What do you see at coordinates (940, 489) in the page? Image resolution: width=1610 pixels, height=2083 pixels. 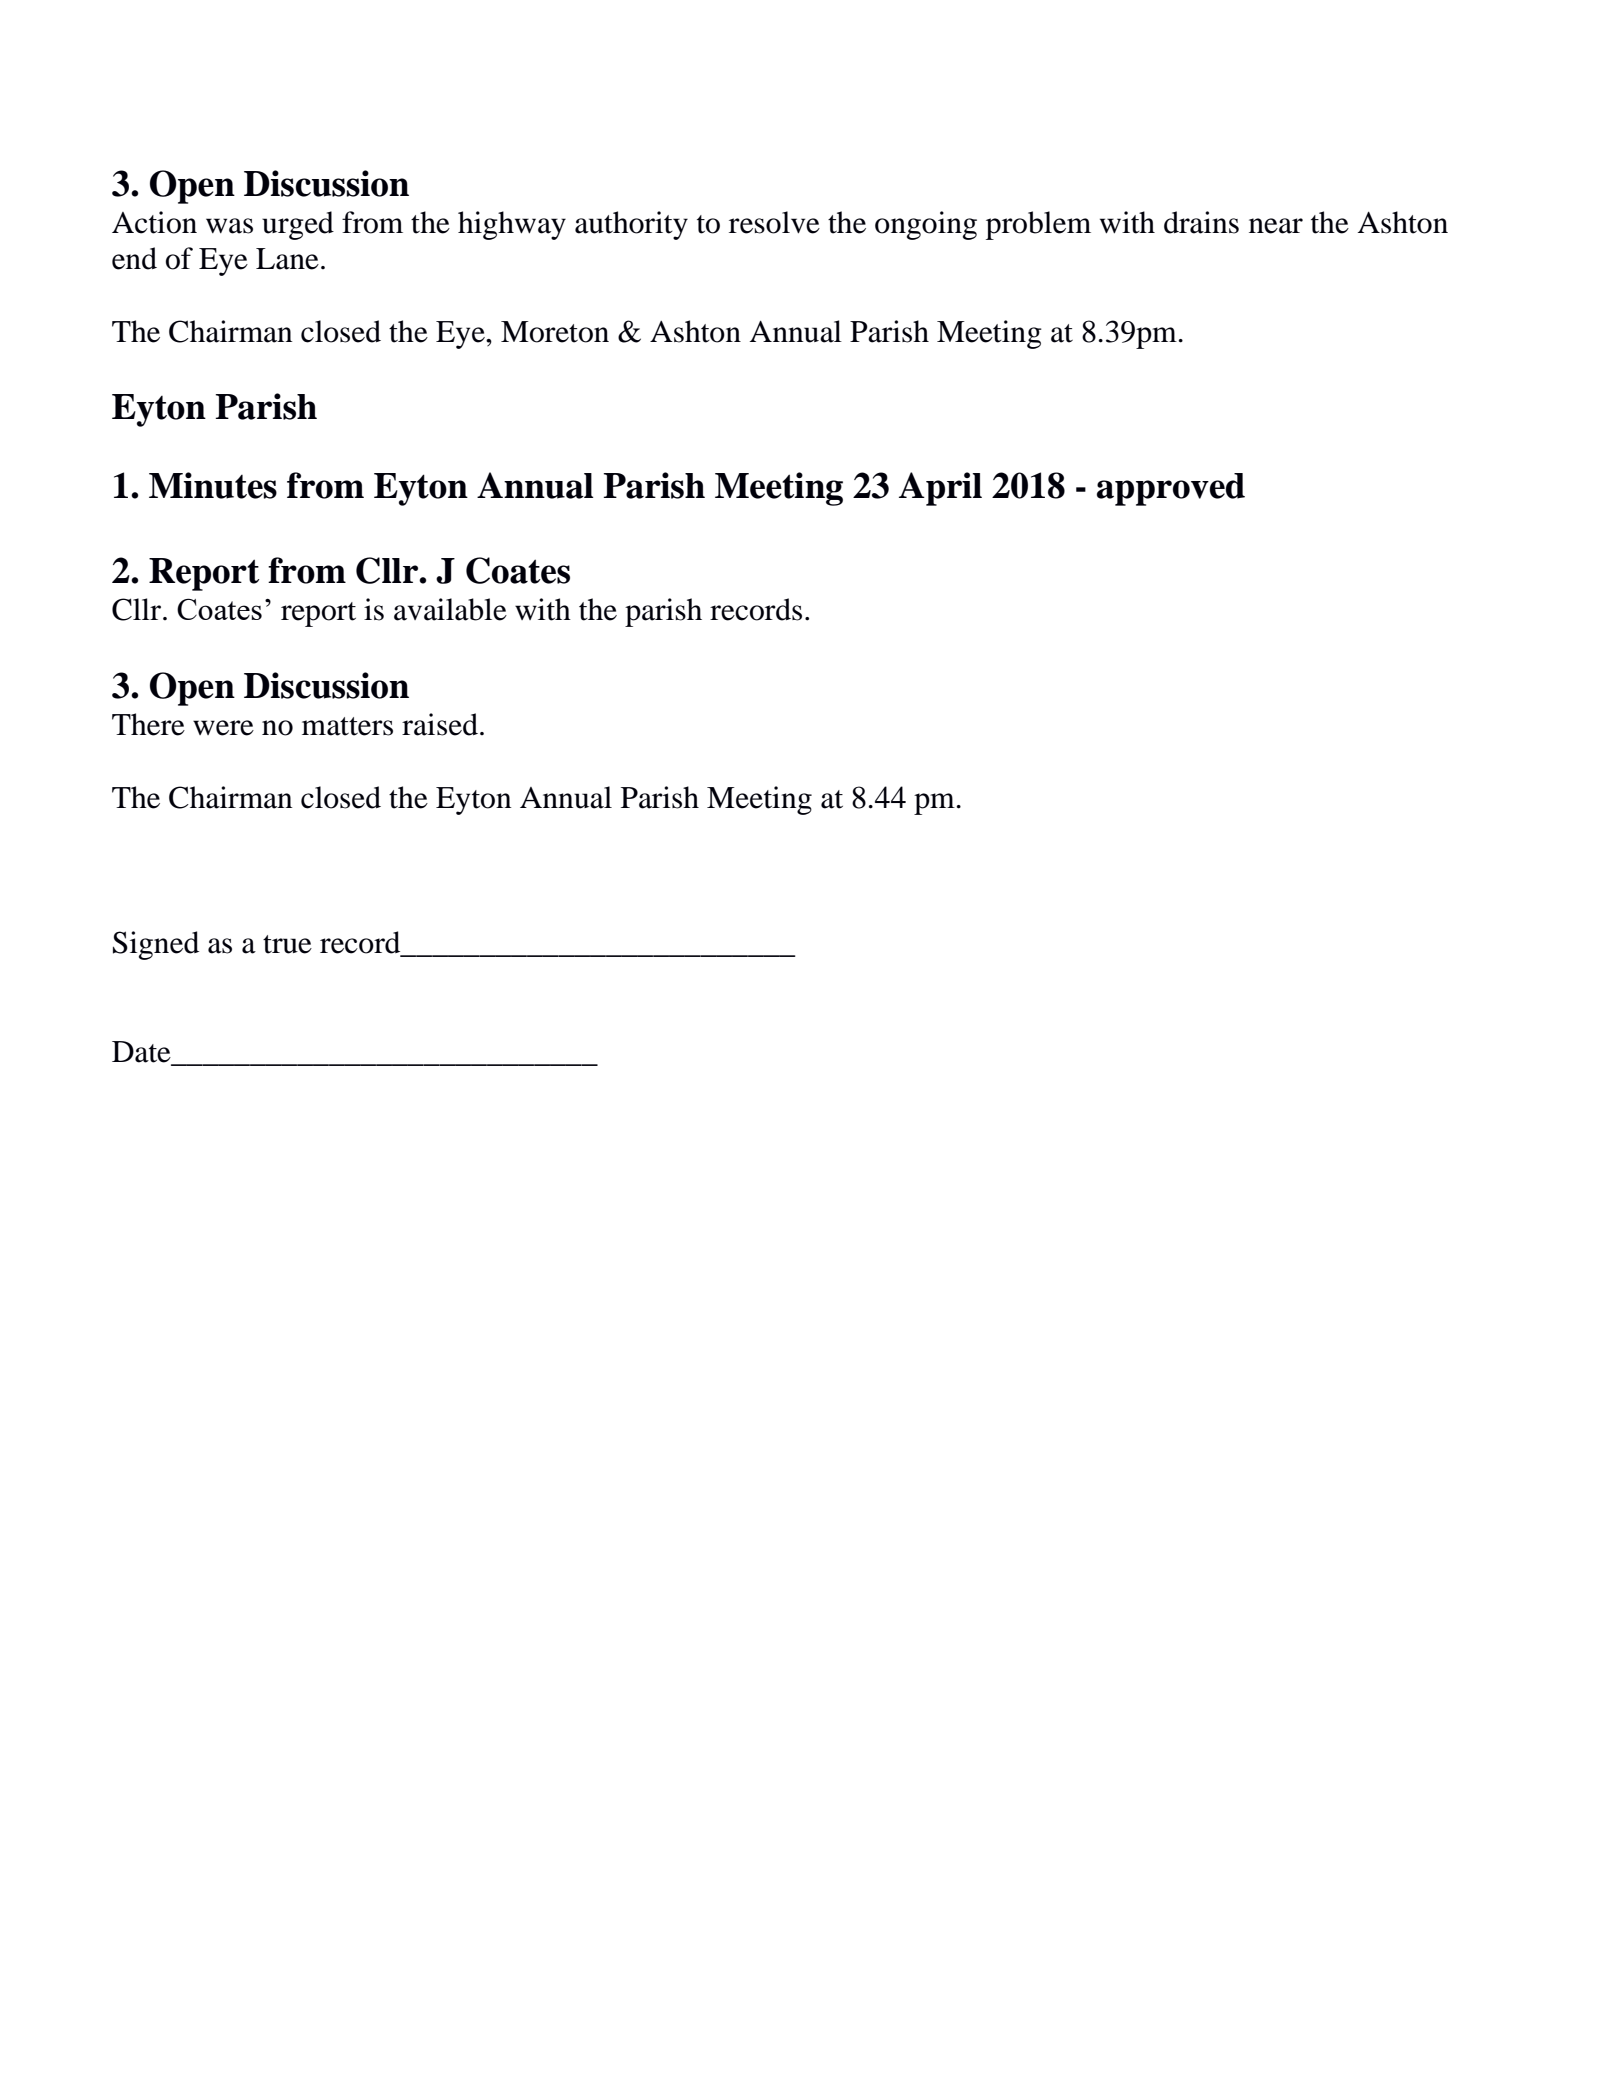 I see `April` at bounding box center [940, 489].
